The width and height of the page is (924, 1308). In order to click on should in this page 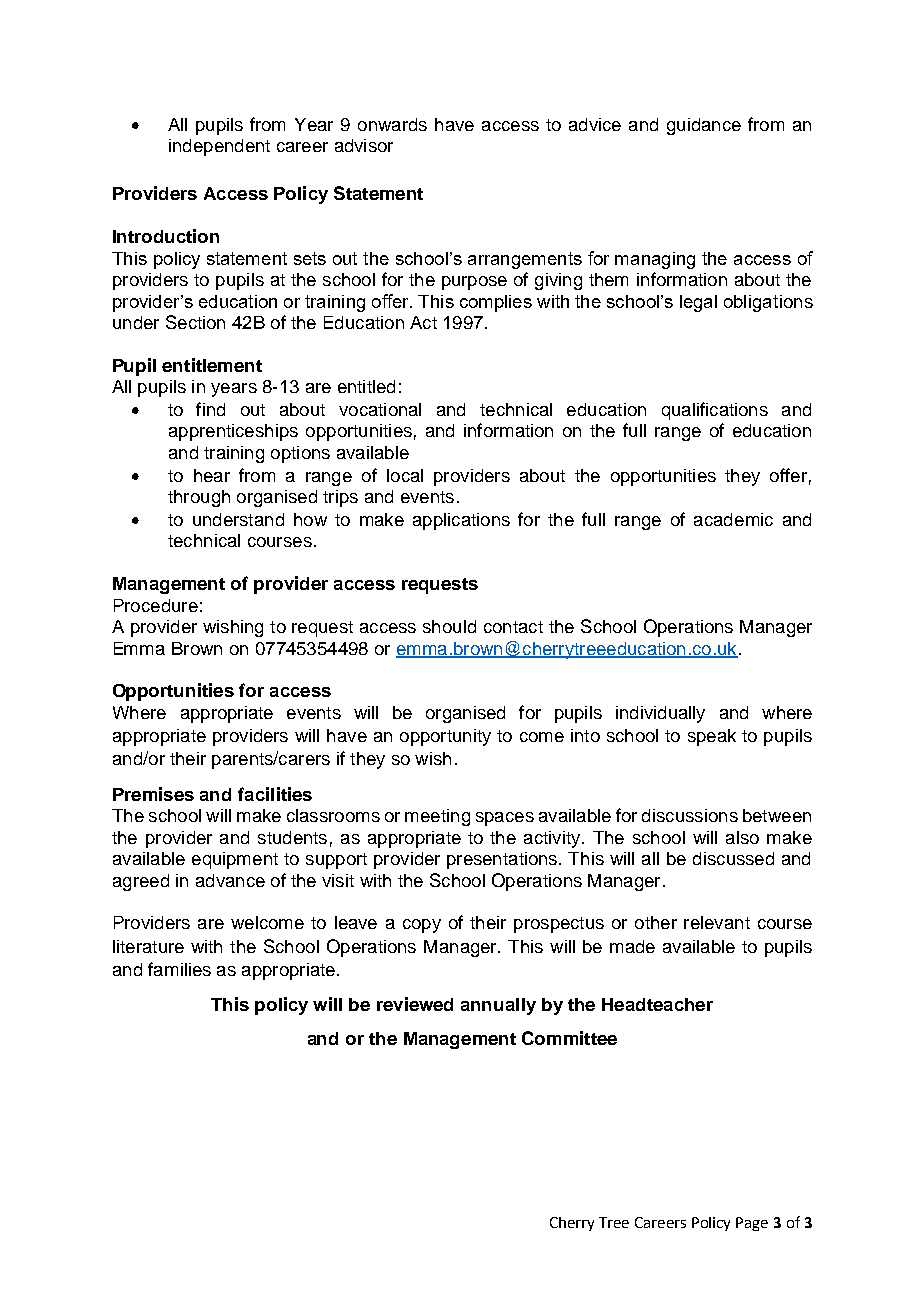, I will do `click(449, 626)`.
